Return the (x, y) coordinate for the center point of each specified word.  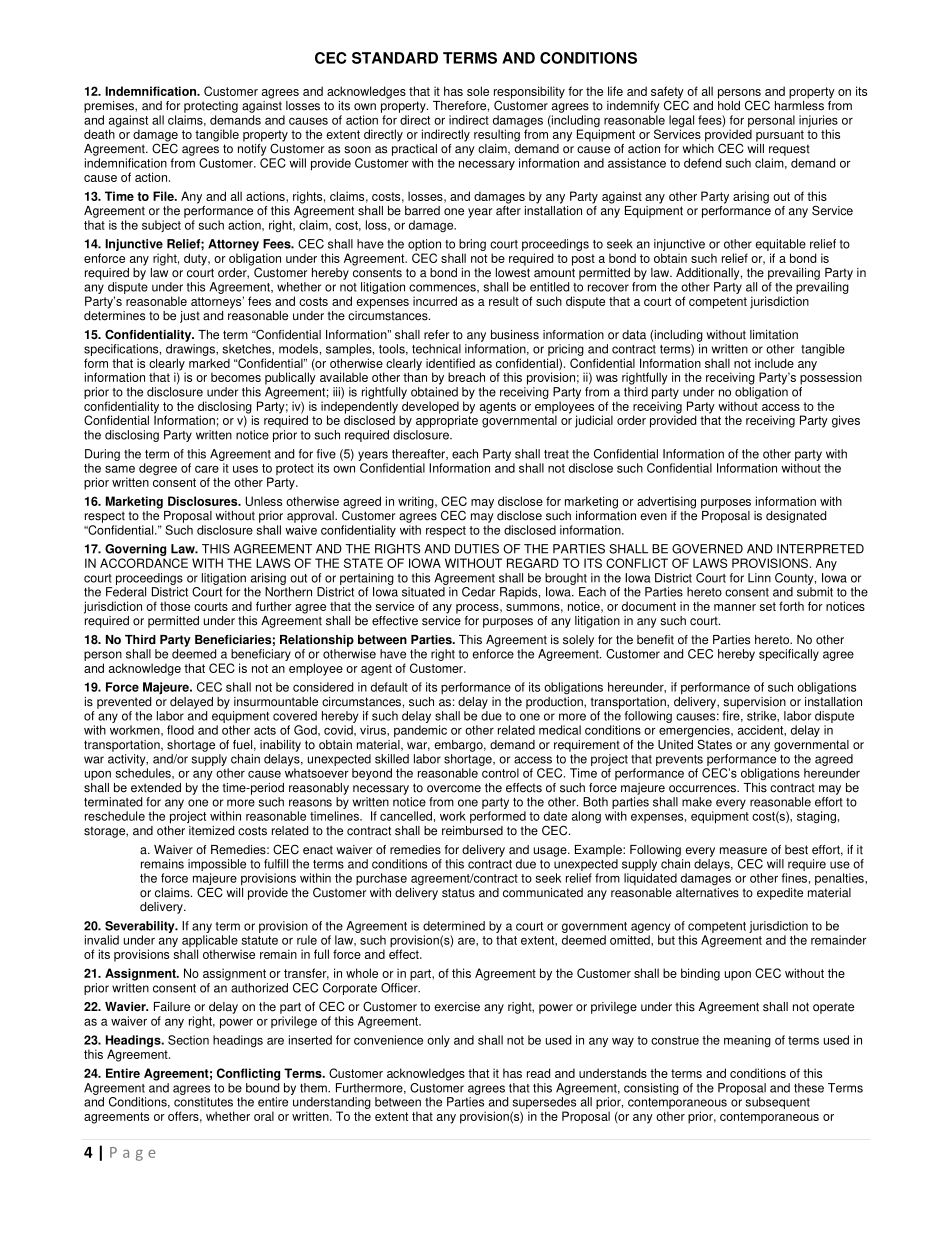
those (175, 606)
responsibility (529, 93)
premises (110, 107)
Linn (759, 578)
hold (729, 104)
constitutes (203, 1102)
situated (423, 592)
